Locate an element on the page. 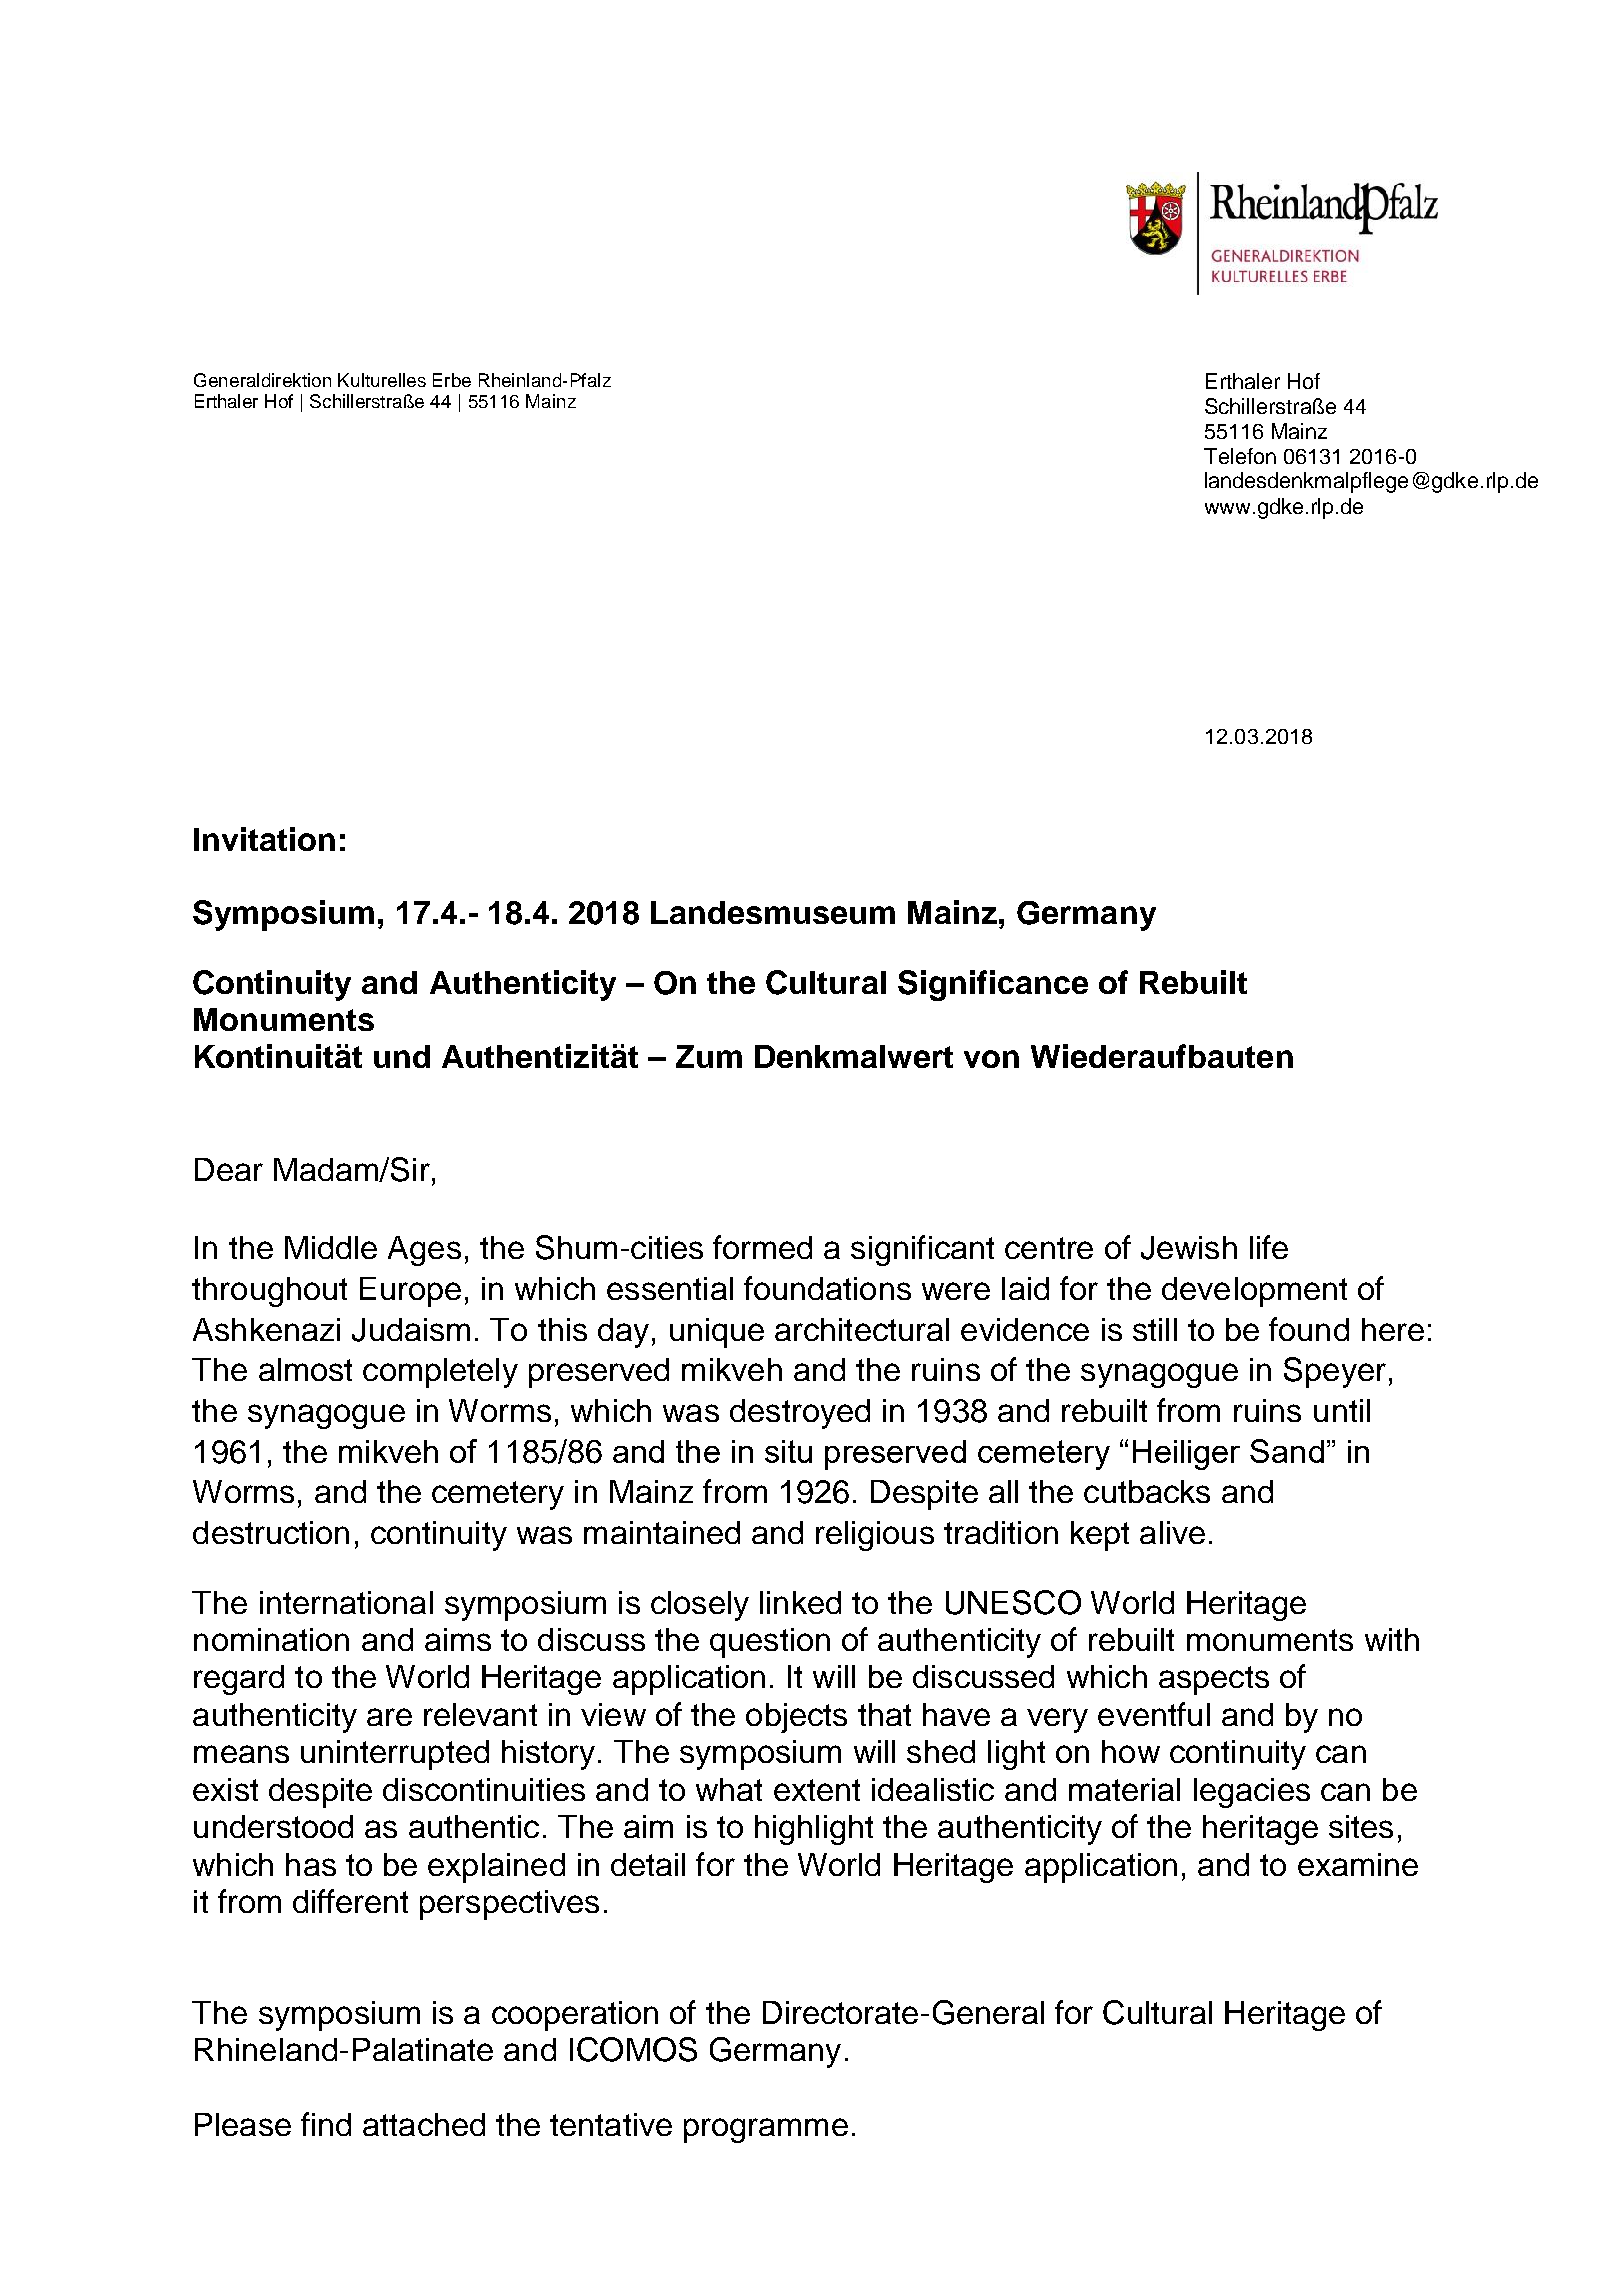 The image size is (1614, 2283). Middle is located at coordinates (331, 1247).
